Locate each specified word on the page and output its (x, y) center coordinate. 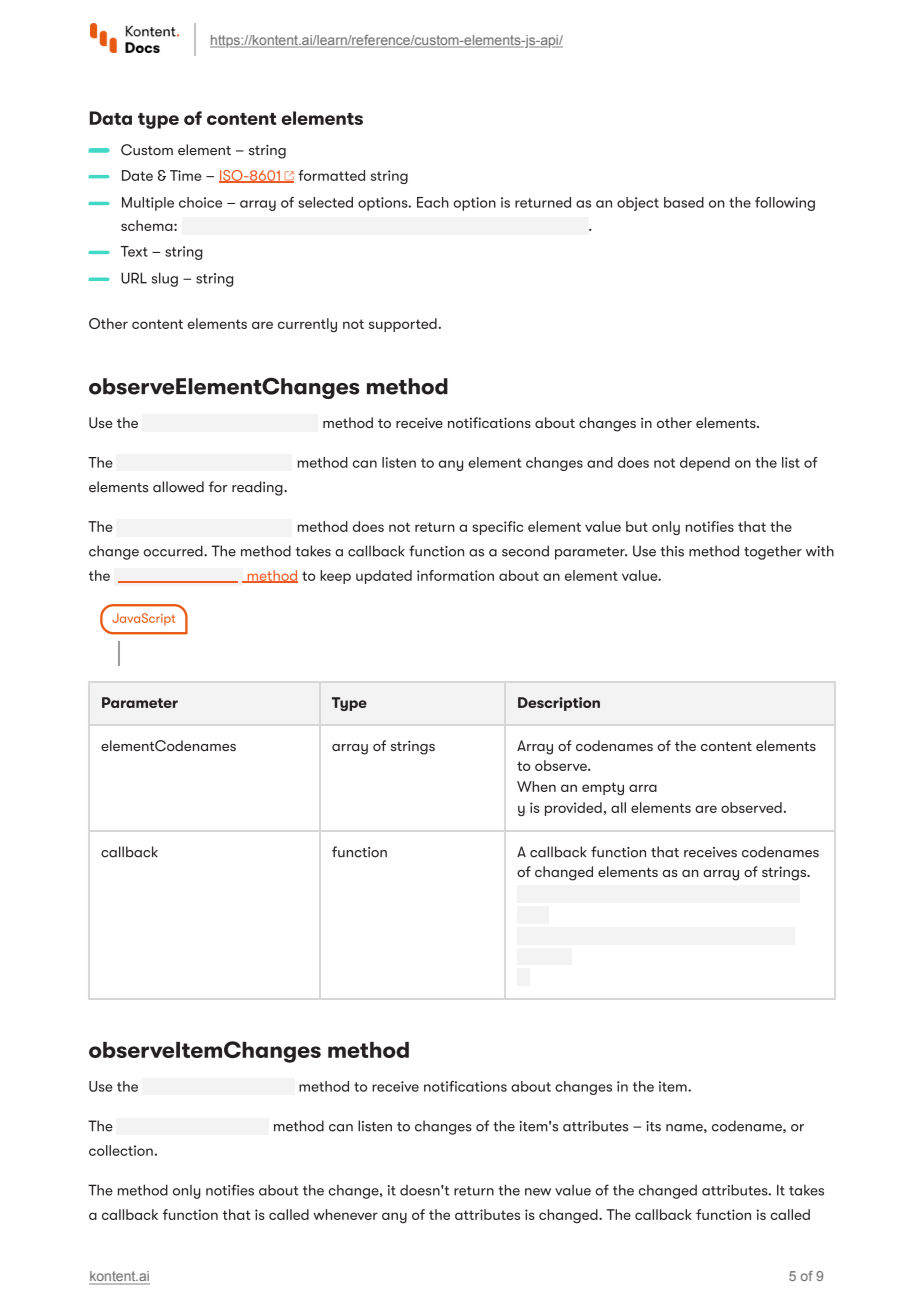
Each (433, 202)
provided (573, 809)
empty (603, 789)
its (653, 1126)
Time (185, 175)
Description (559, 704)
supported (403, 325)
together (773, 552)
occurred (174, 551)
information (455, 575)
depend (705, 464)
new (538, 1192)
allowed (178, 487)
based (684, 202)
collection (121, 1150)
